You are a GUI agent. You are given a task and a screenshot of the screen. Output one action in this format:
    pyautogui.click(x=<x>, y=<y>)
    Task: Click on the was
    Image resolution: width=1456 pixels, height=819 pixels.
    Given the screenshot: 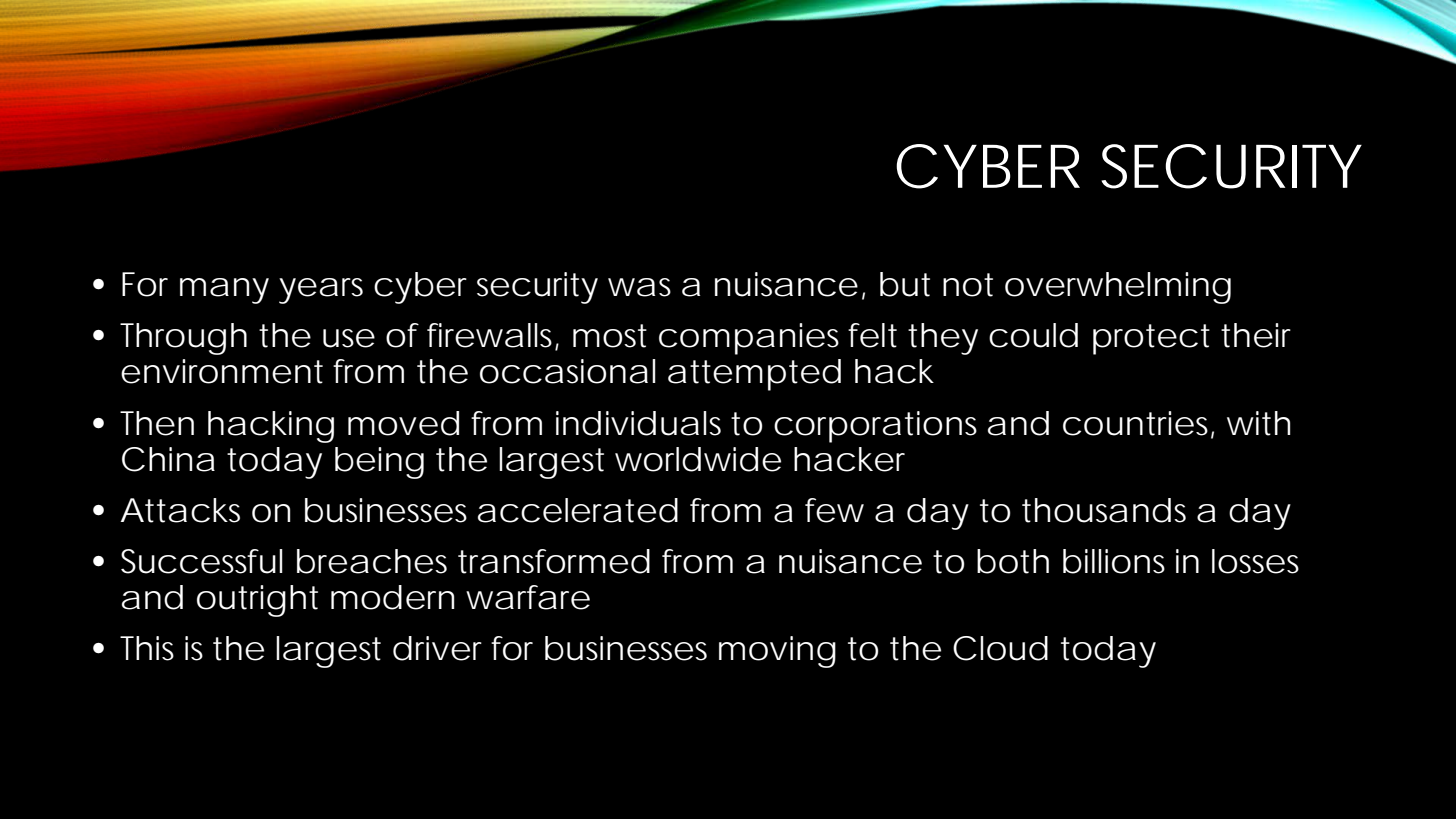 What is the action you would take?
    pyautogui.click(x=639, y=287)
